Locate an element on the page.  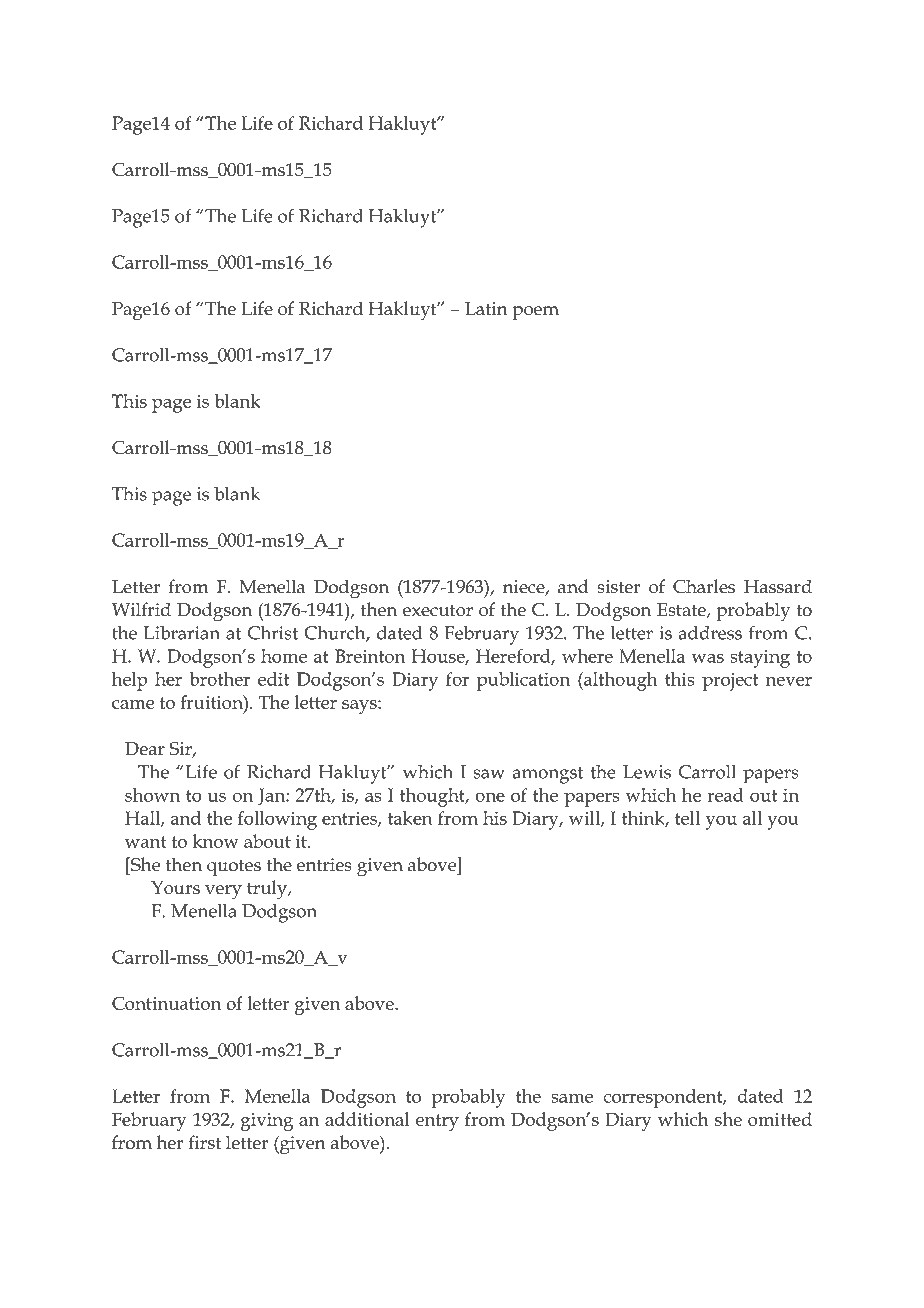
Charles is located at coordinates (704, 586).
